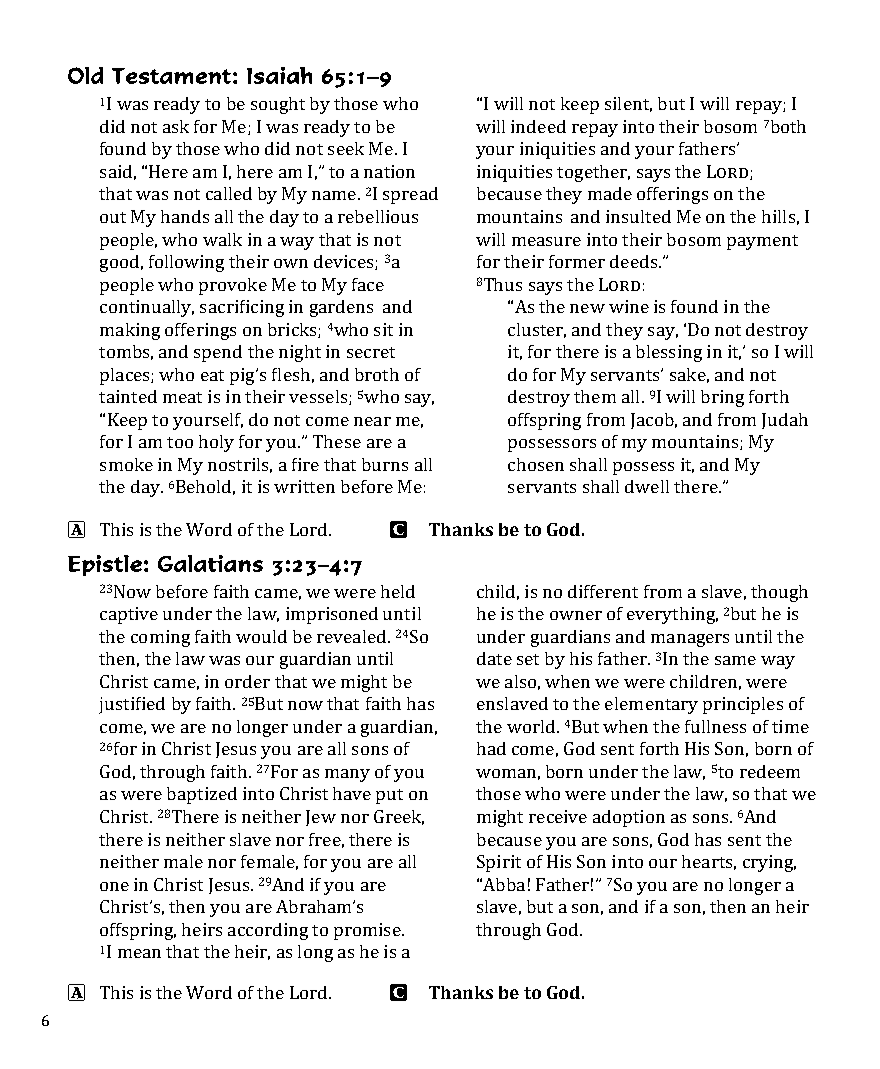 The height and width of the screenshot is (1069, 880). I want to click on bring, so click(722, 398).
